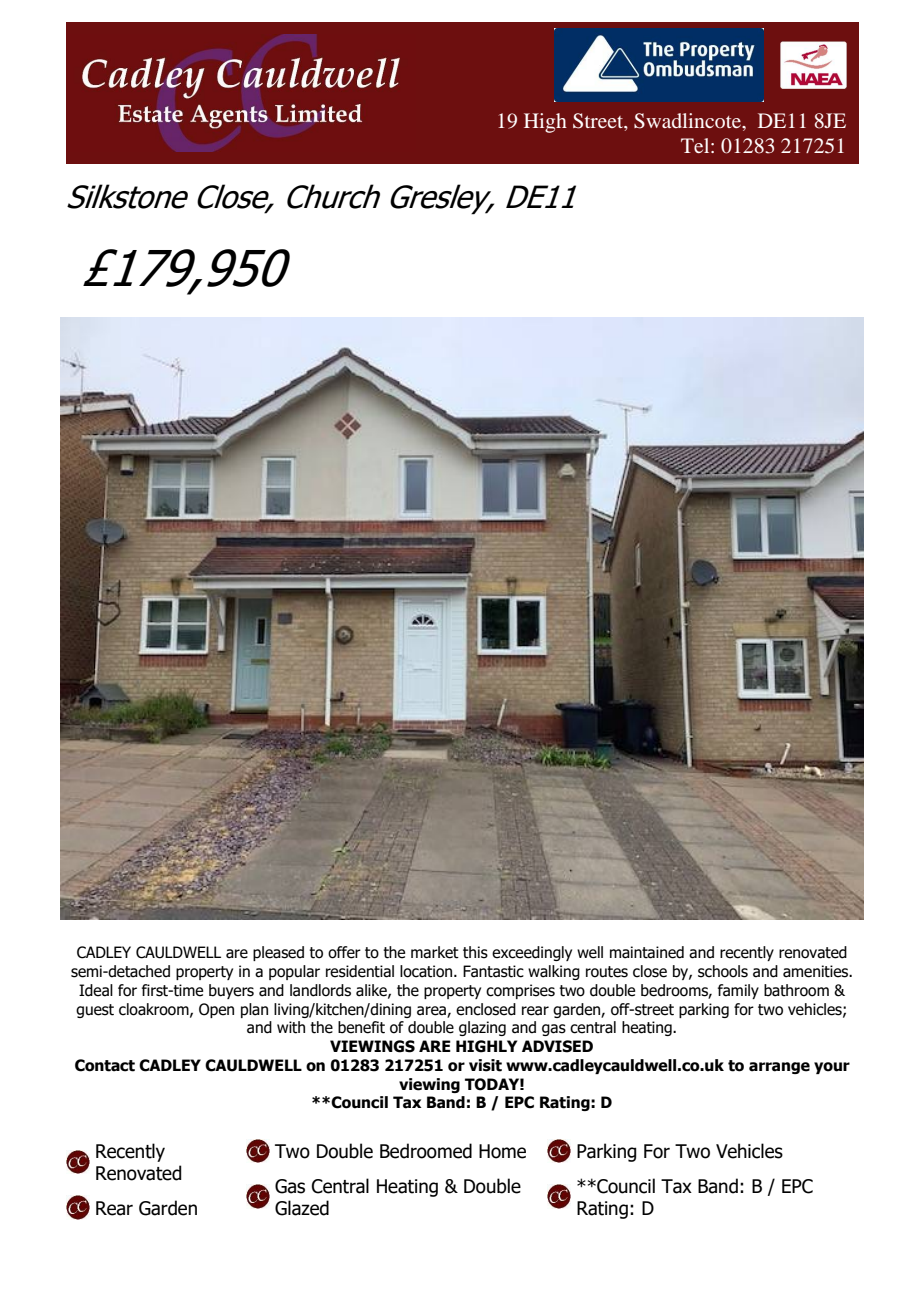 This screenshot has width=924, height=1308. Describe the element at coordinates (216, 1010) in the screenshot. I see `Open` at that location.
